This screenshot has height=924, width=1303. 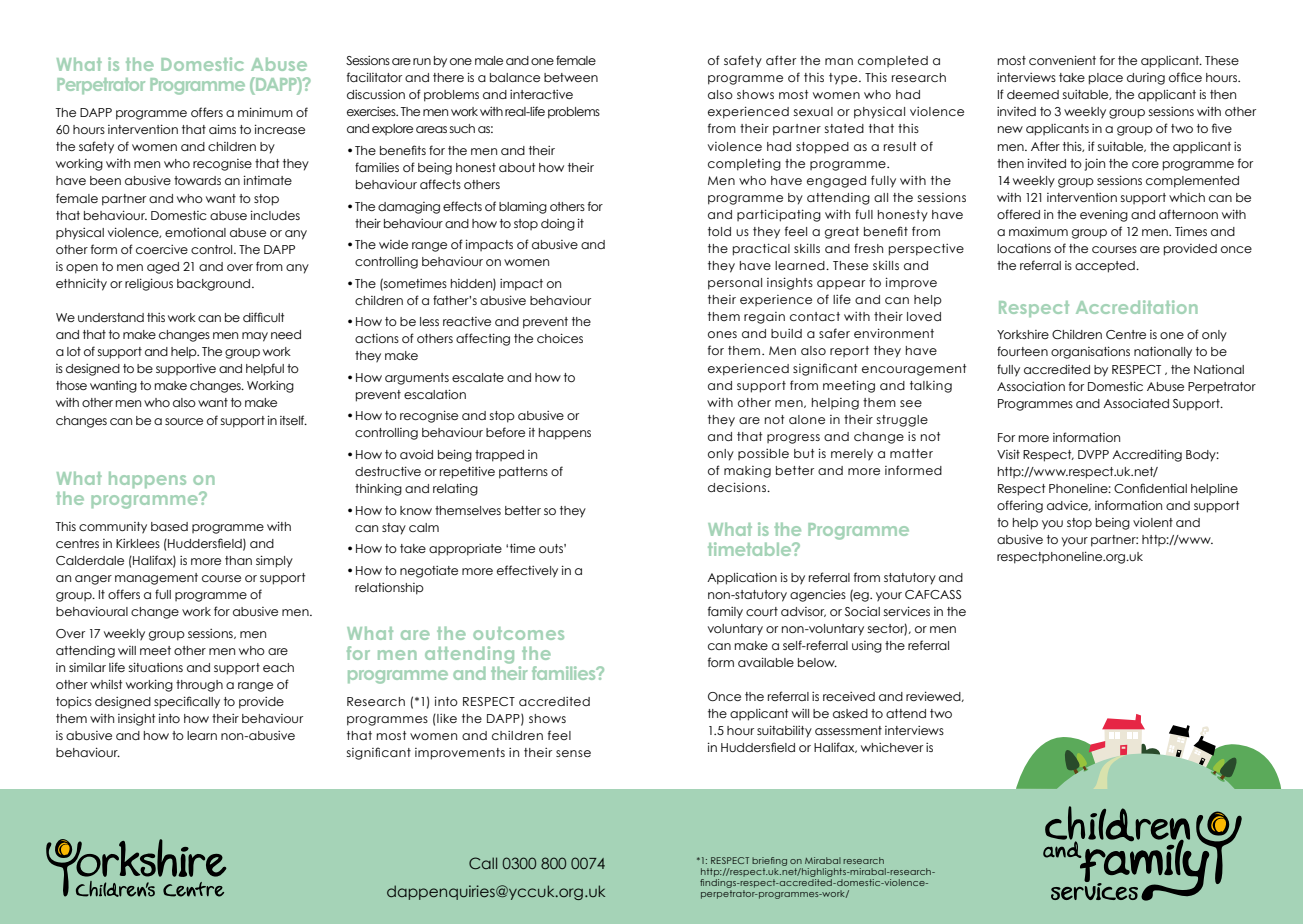 What do you see at coordinates (184, 421) in the screenshot?
I see `source` at bounding box center [184, 421].
